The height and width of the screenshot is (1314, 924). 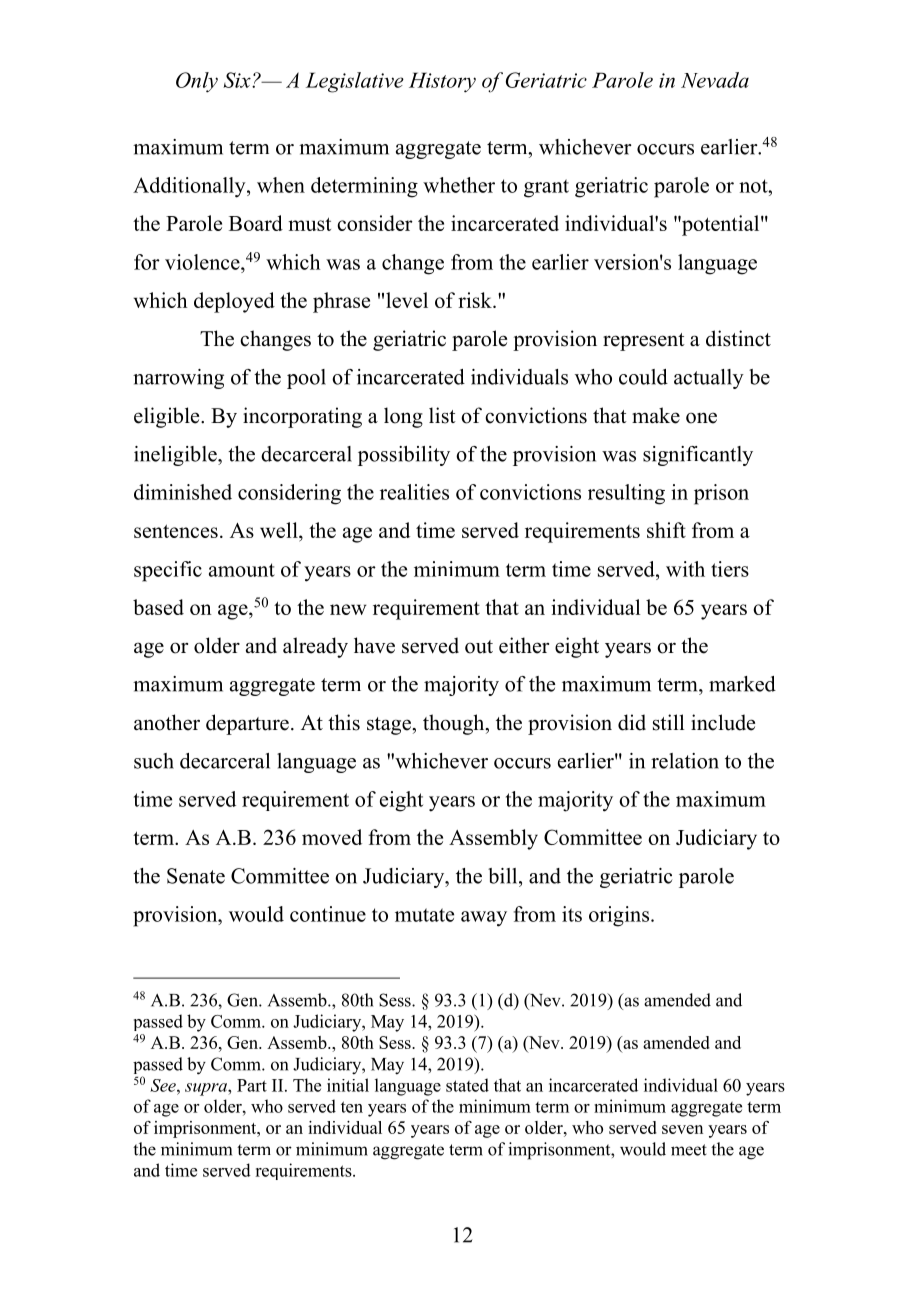 I want to click on Nevada, so click(x=715, y=80).
